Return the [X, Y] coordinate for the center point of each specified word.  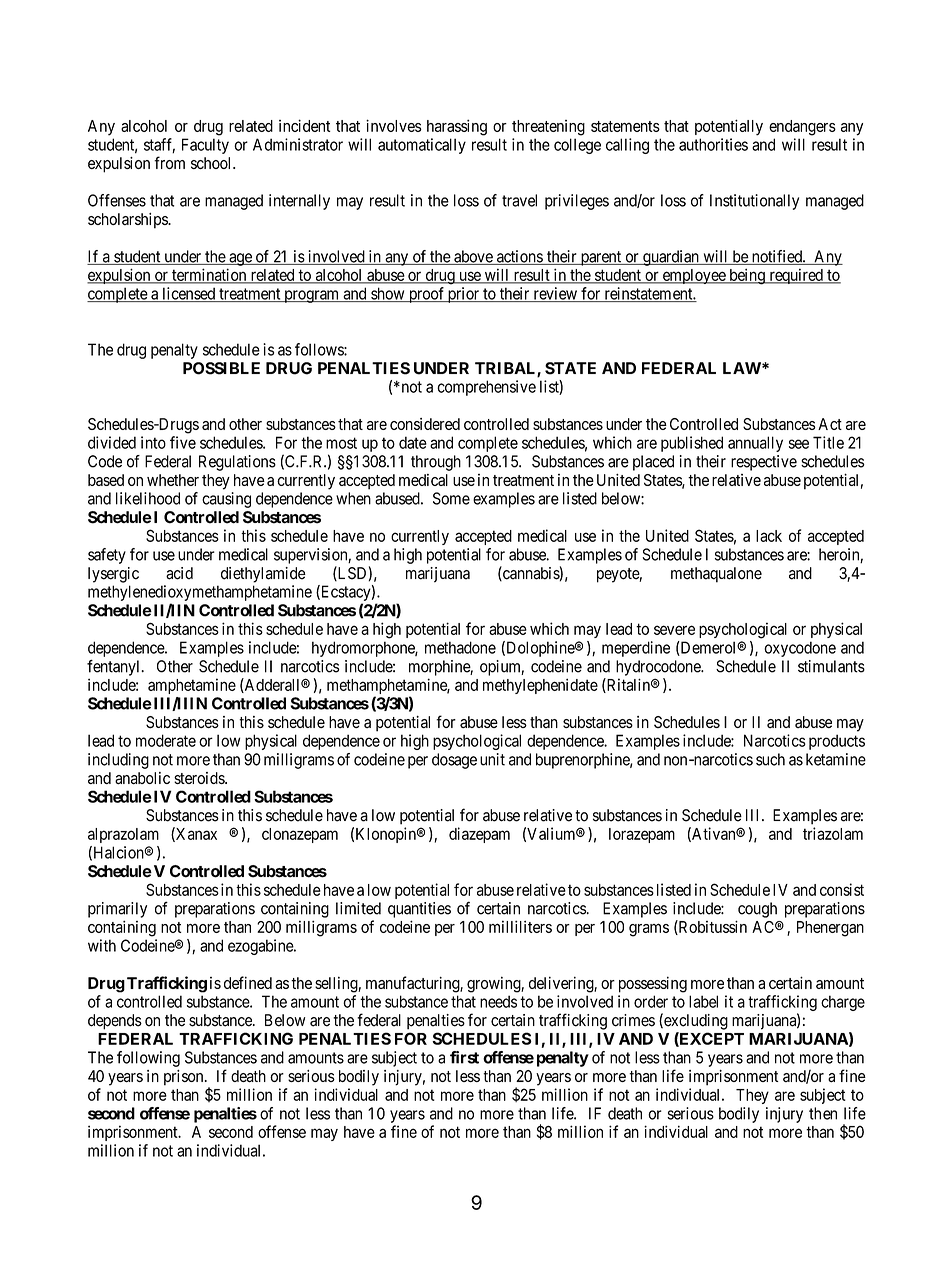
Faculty [205, 146]
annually [755, 444]
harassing [457, 127]
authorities [713, 144]
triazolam [833, 833]
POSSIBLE [221, 368]
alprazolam [123, 835]
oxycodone [800, 649]
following [148, 1059]
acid [179, 573]
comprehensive [486, 388]
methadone [460, 647]
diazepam [479, 835]
